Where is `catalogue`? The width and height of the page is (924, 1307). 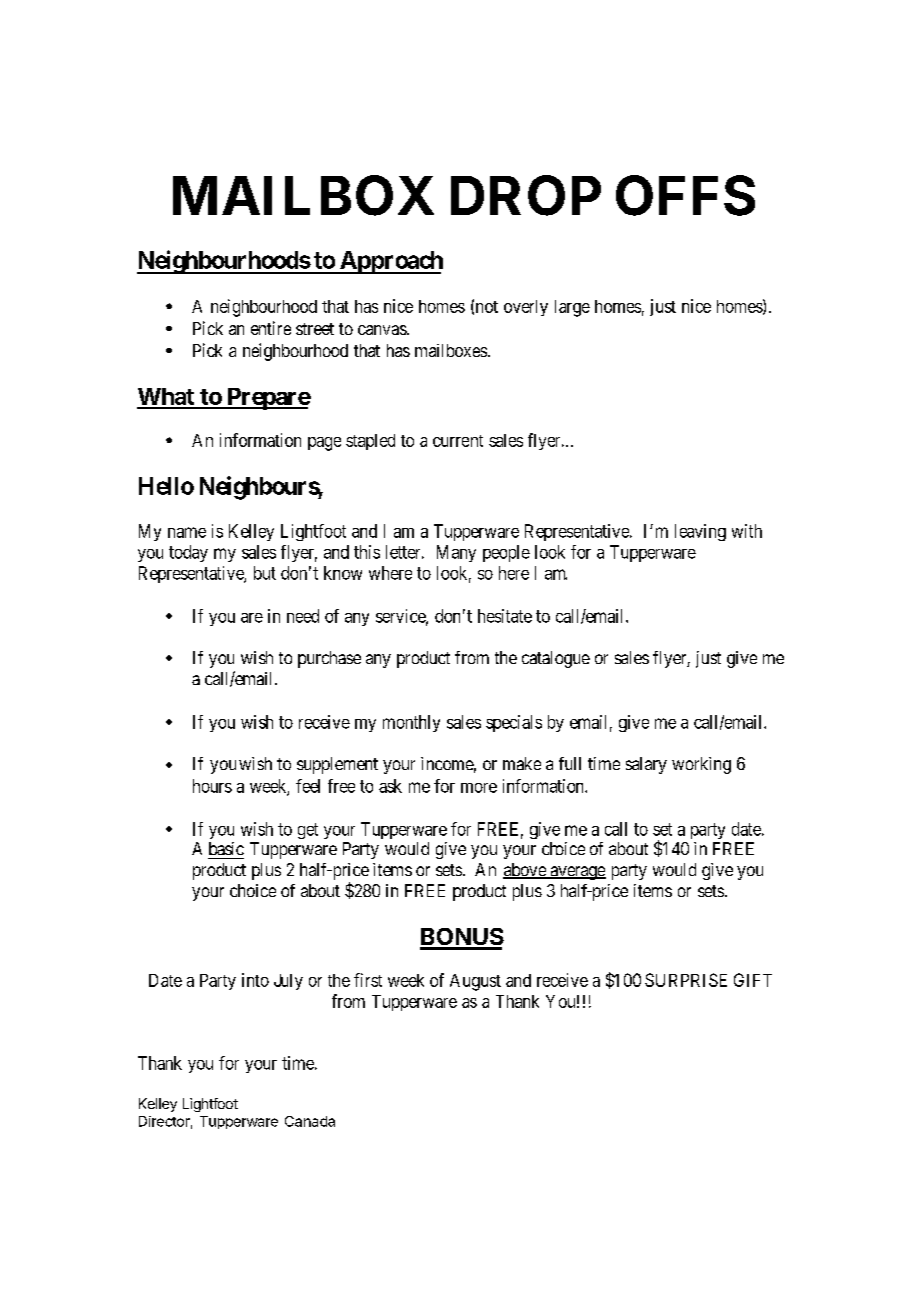 catalogue is located at coordinates (556, 659).
